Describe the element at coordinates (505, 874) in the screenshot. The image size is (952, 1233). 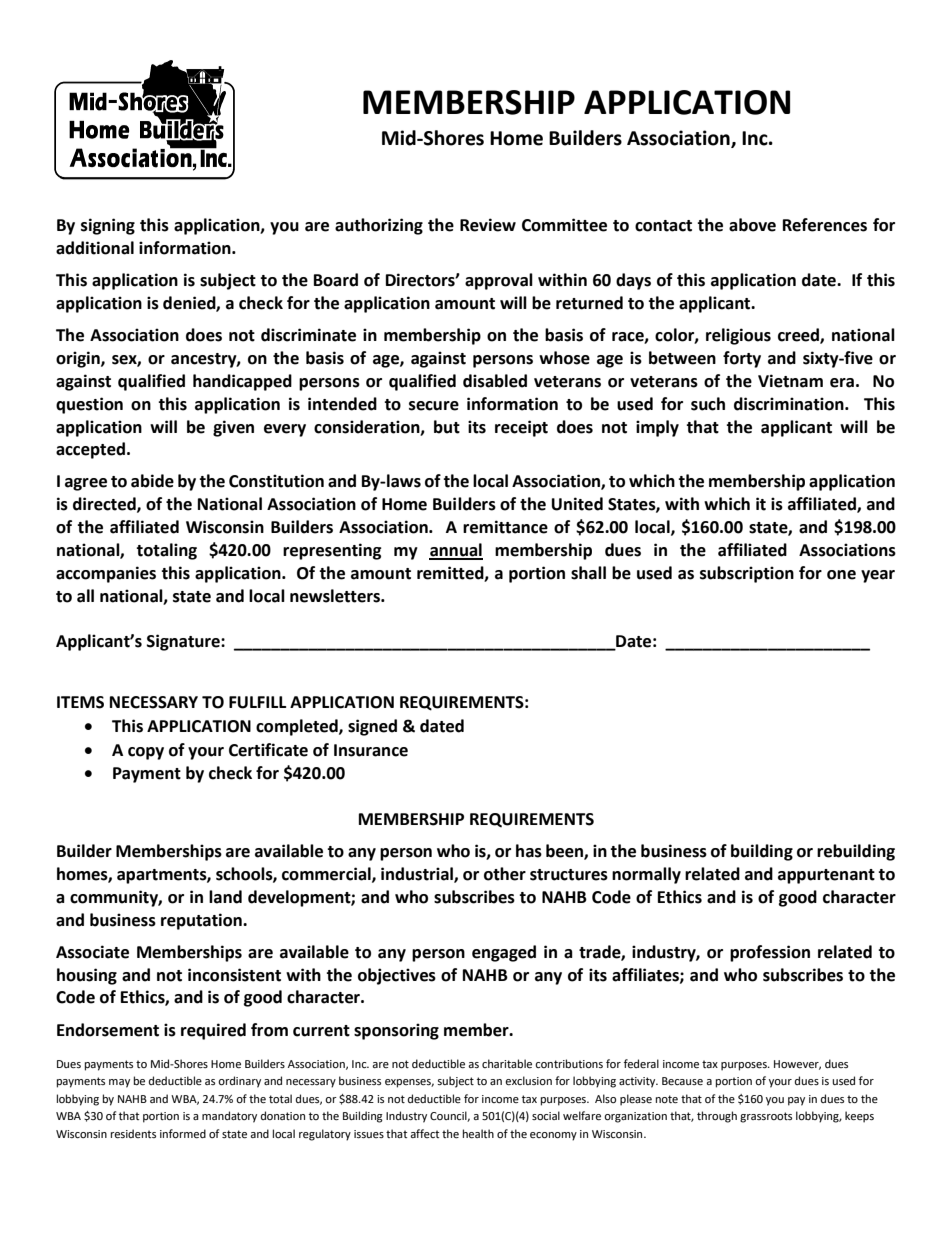
I see `other` at that location.
